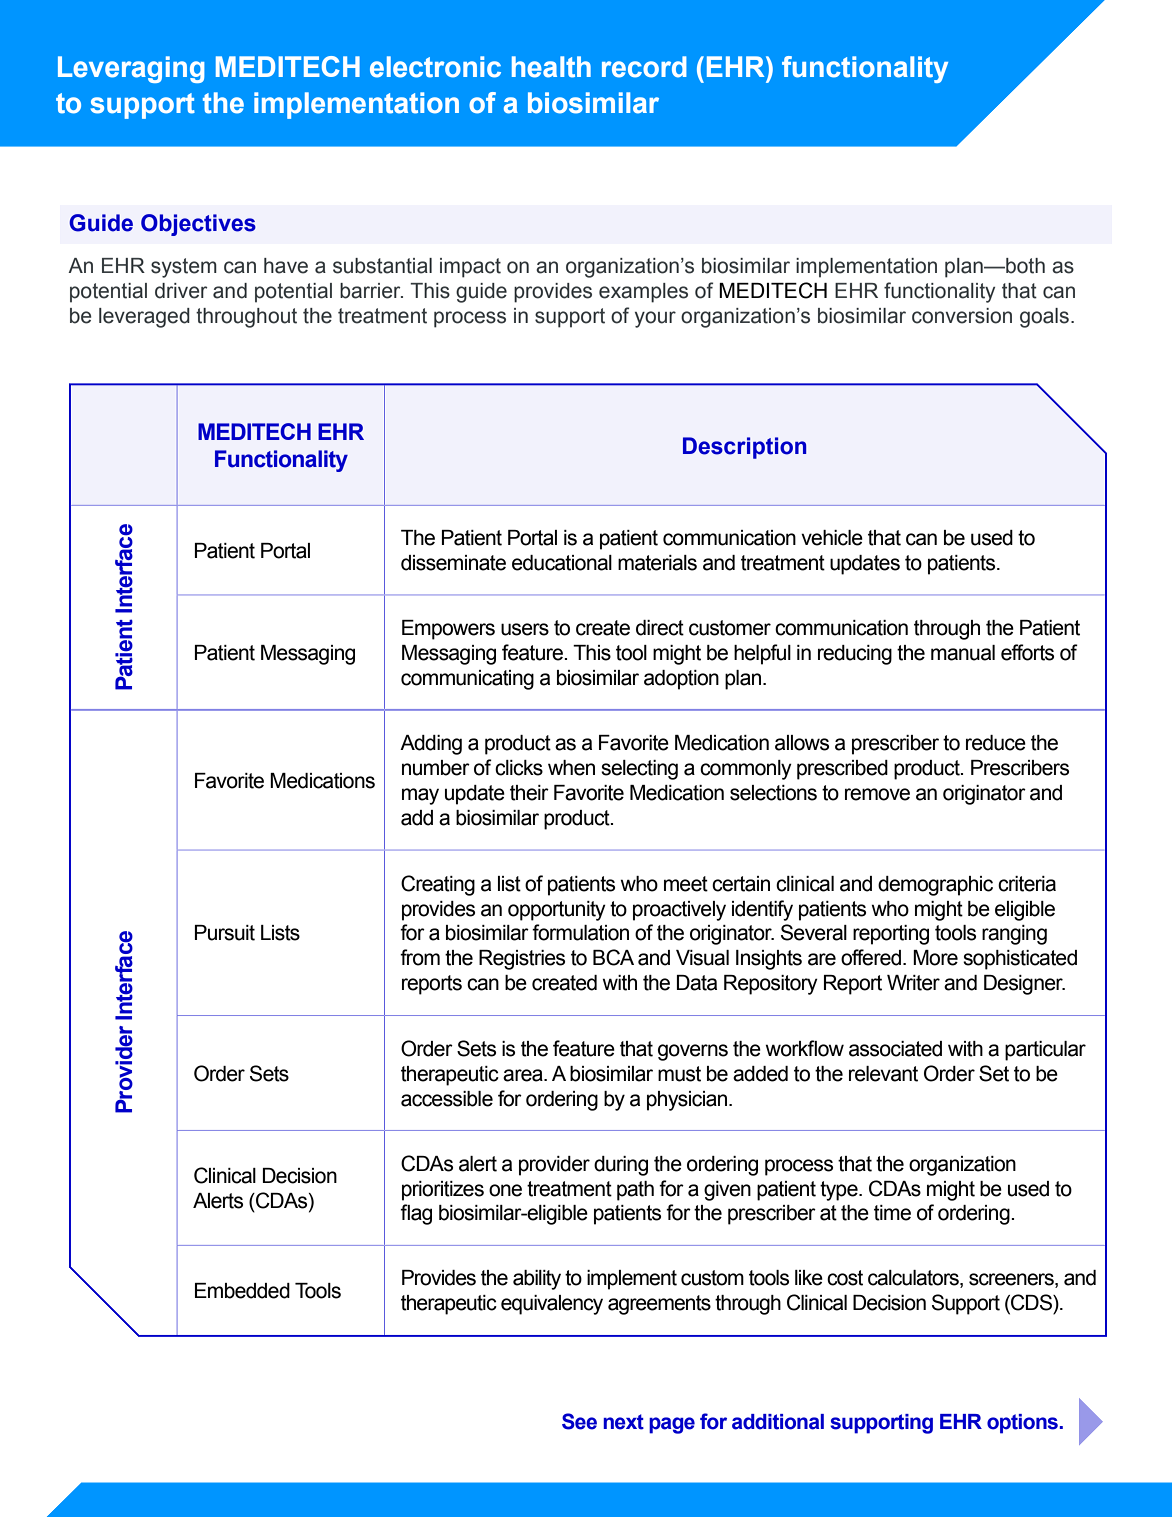  I want to click on Embedded, so click(242, 1291).
